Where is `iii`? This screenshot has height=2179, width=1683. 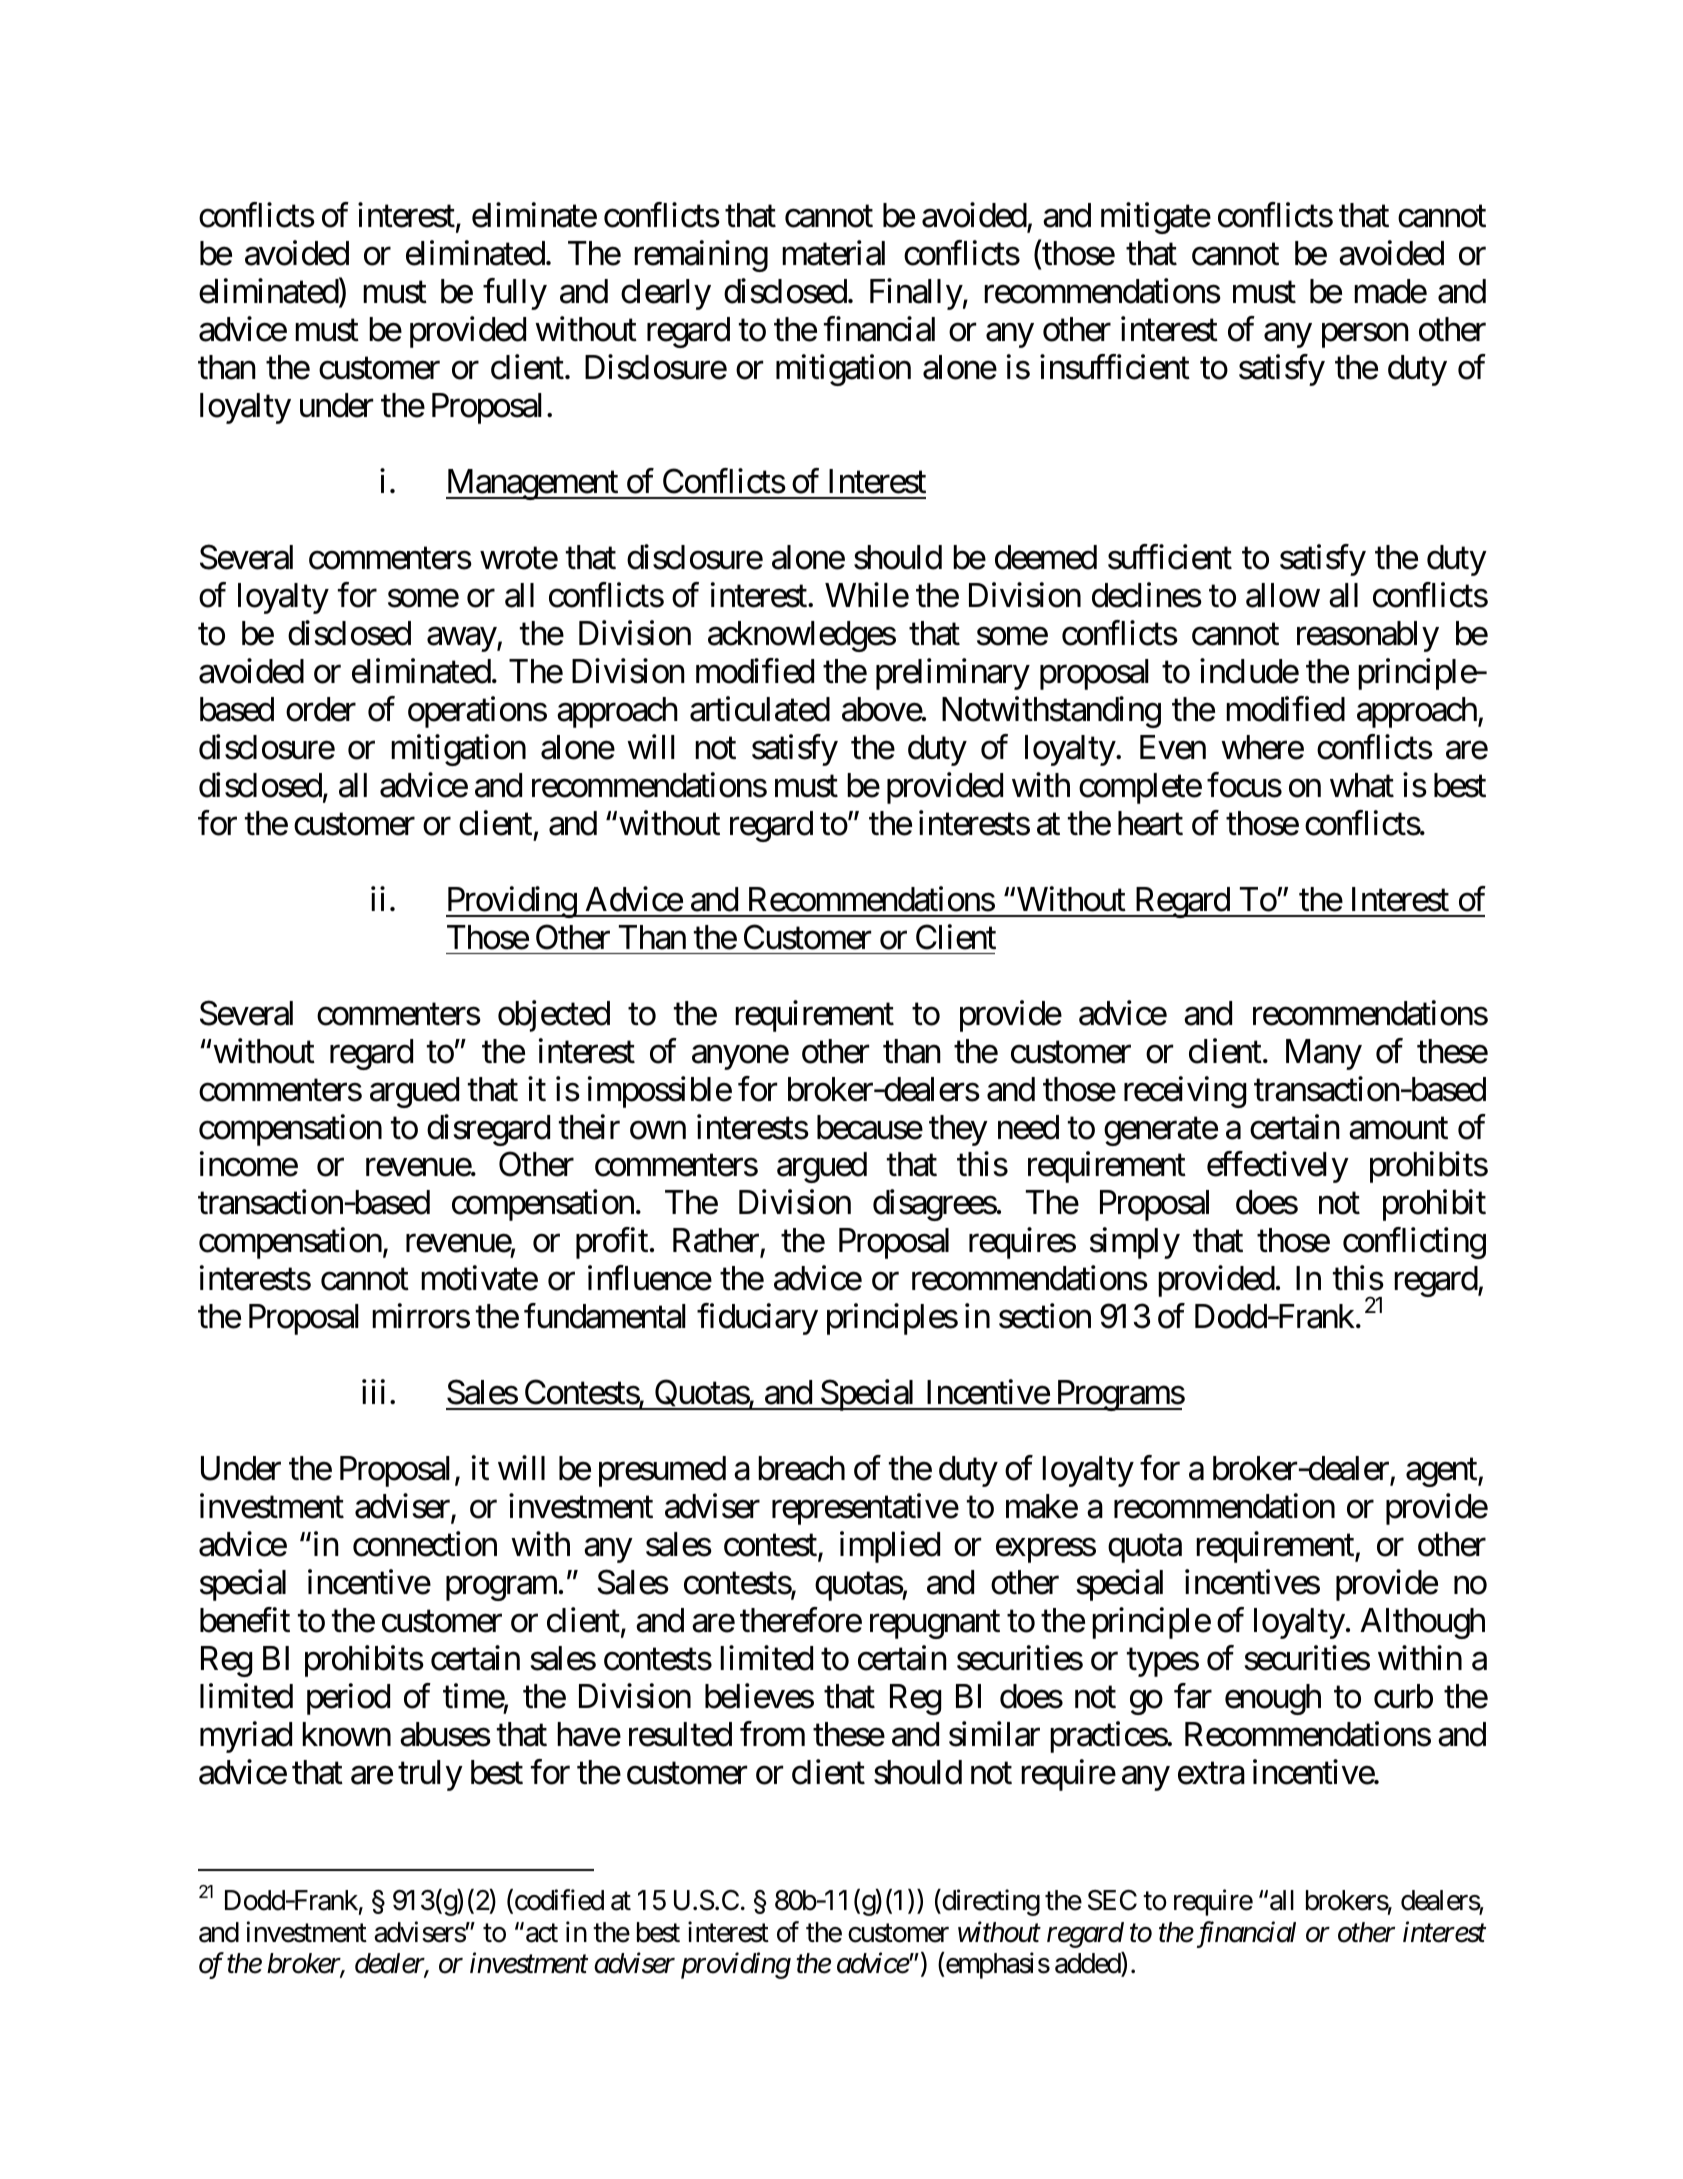 iii is located at coordinates (373, 1392).
